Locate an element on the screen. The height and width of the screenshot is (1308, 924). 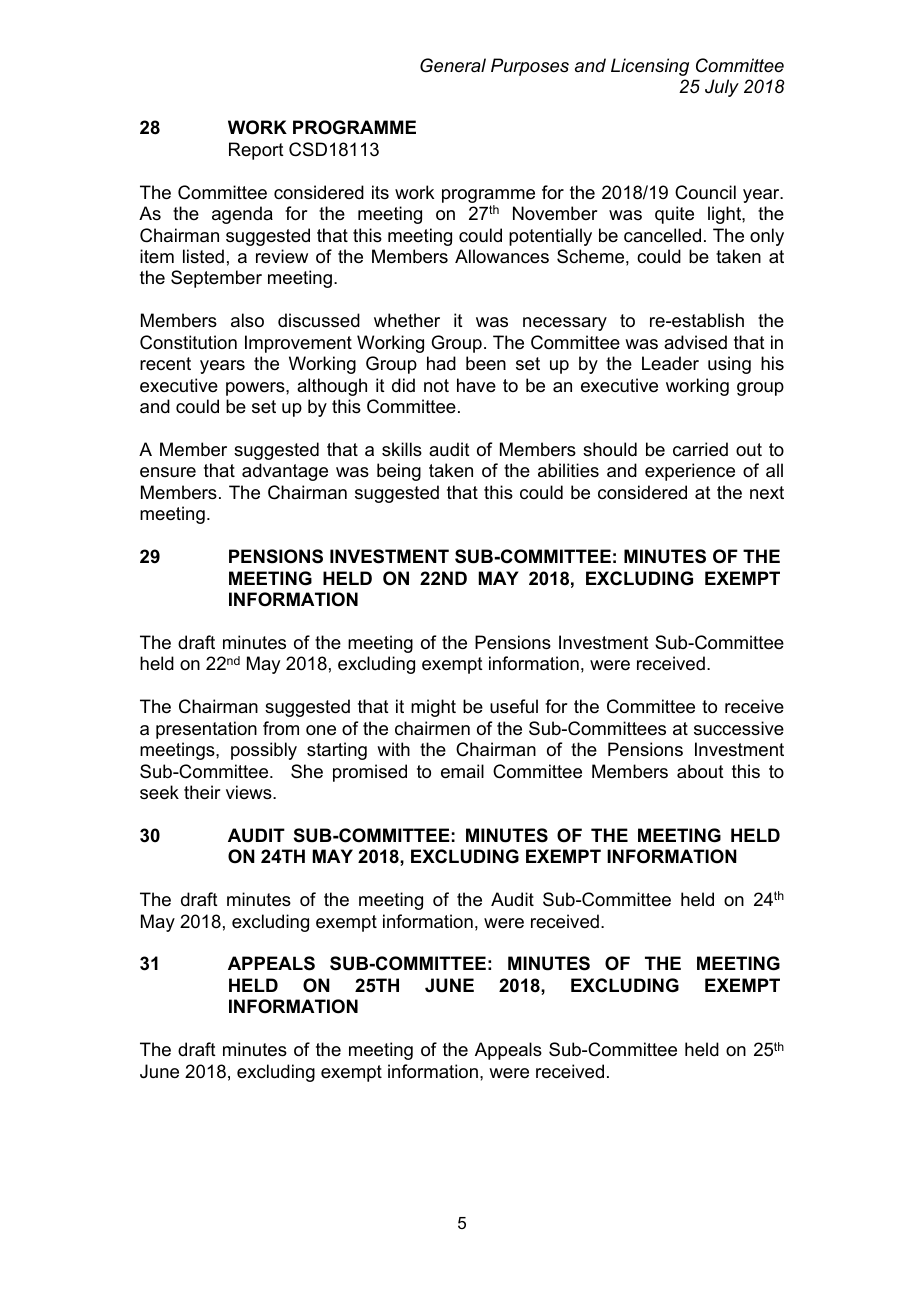
General is located at coordinates (453, 65).
